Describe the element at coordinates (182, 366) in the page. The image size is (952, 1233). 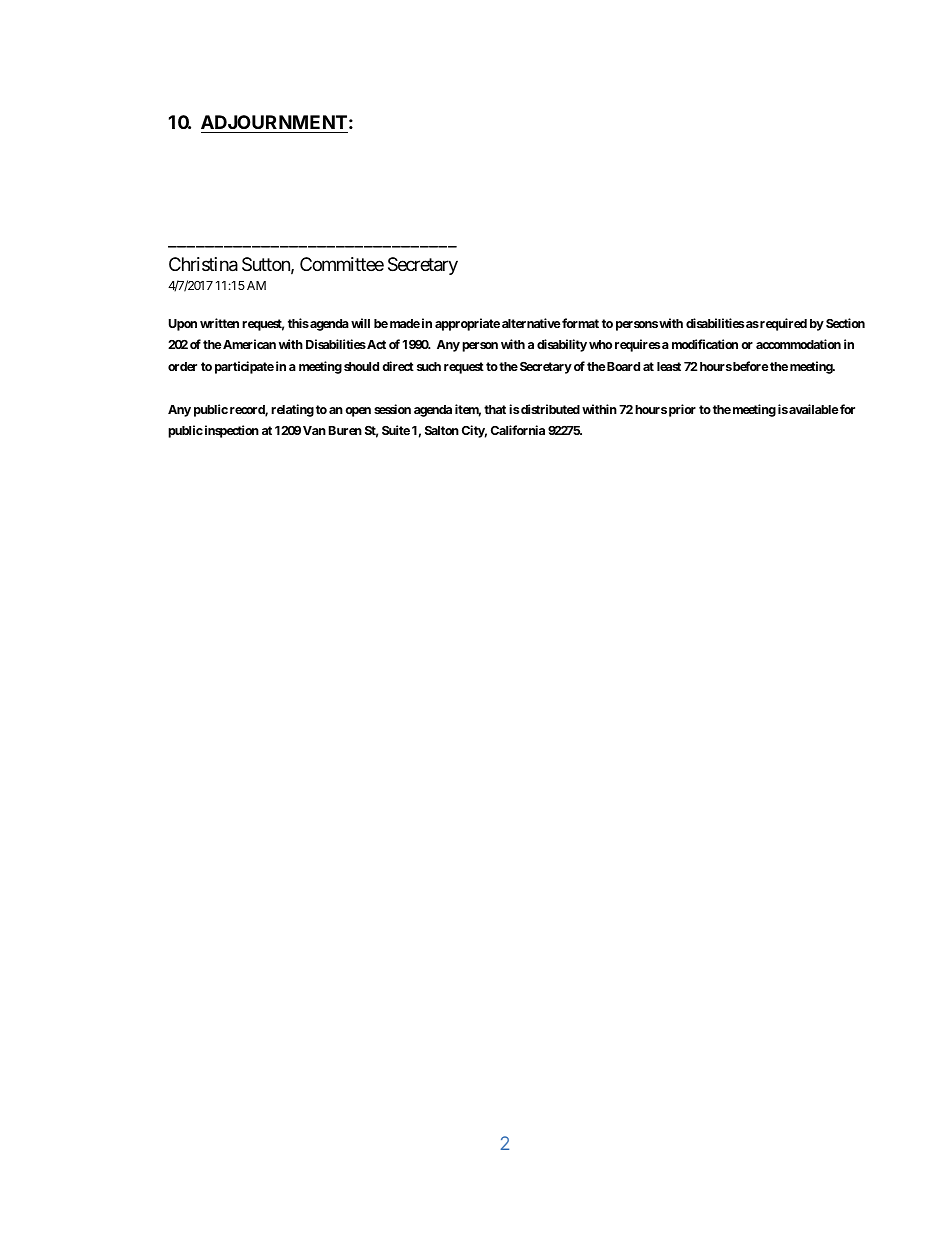
I see `order` at that location.
